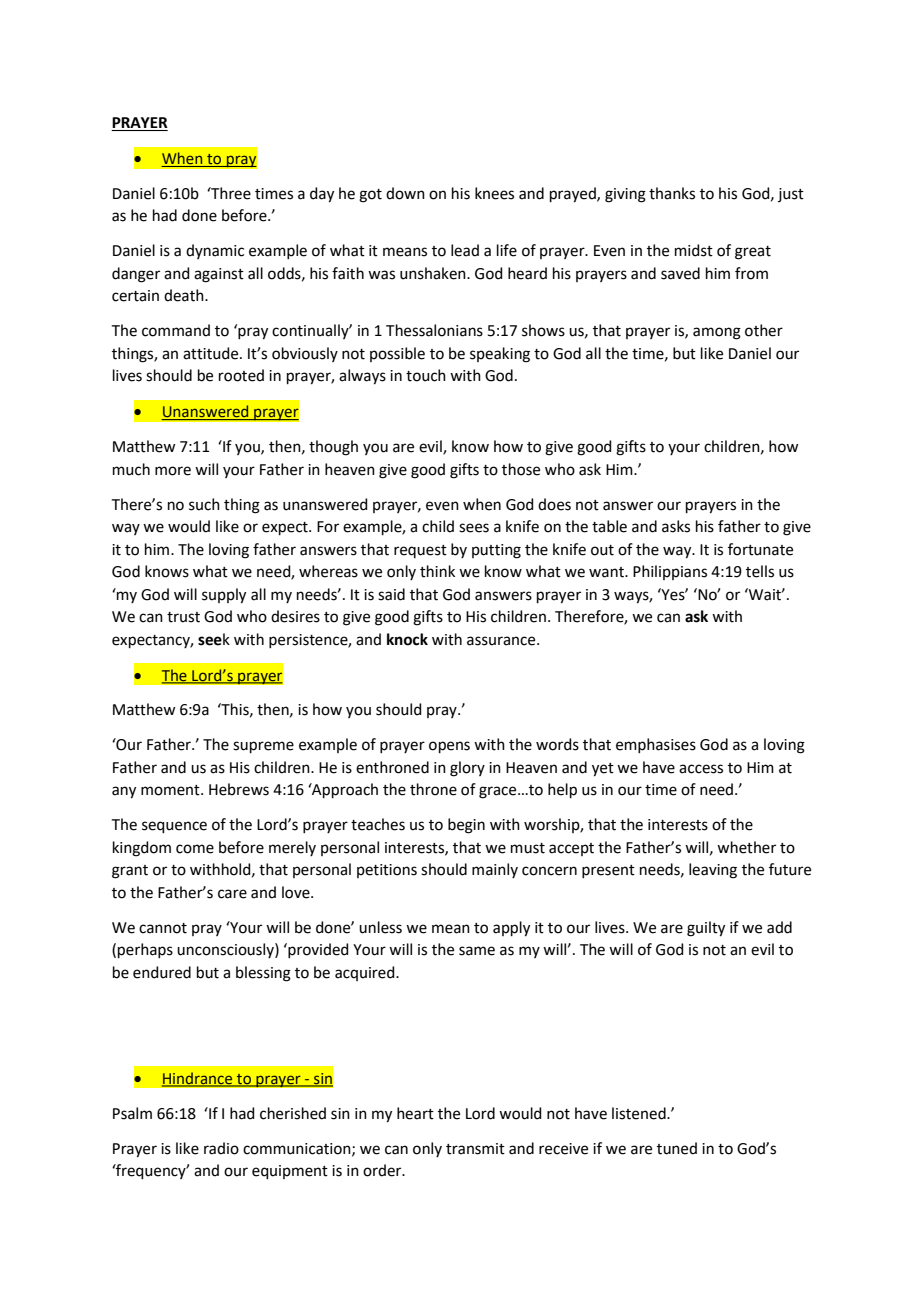 Image resolution: width=924 pixels, height=1308 pixels. What do you see at coordinates (677, 1148) in the screenshot?
I see `tuned` at bounding box center [677, 1148].
